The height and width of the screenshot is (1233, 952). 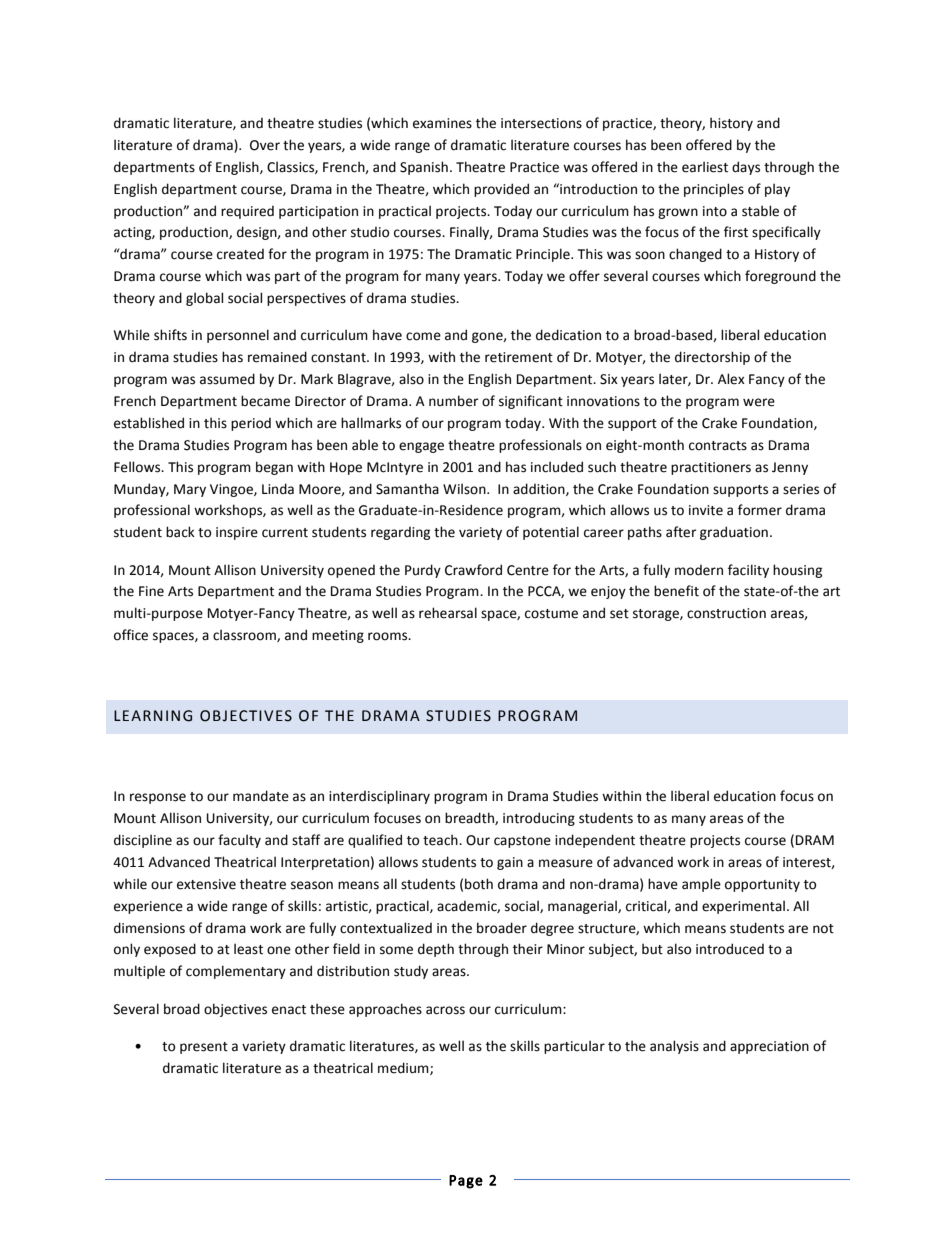 I want to click on classroom, so click(x=245, y=635).
